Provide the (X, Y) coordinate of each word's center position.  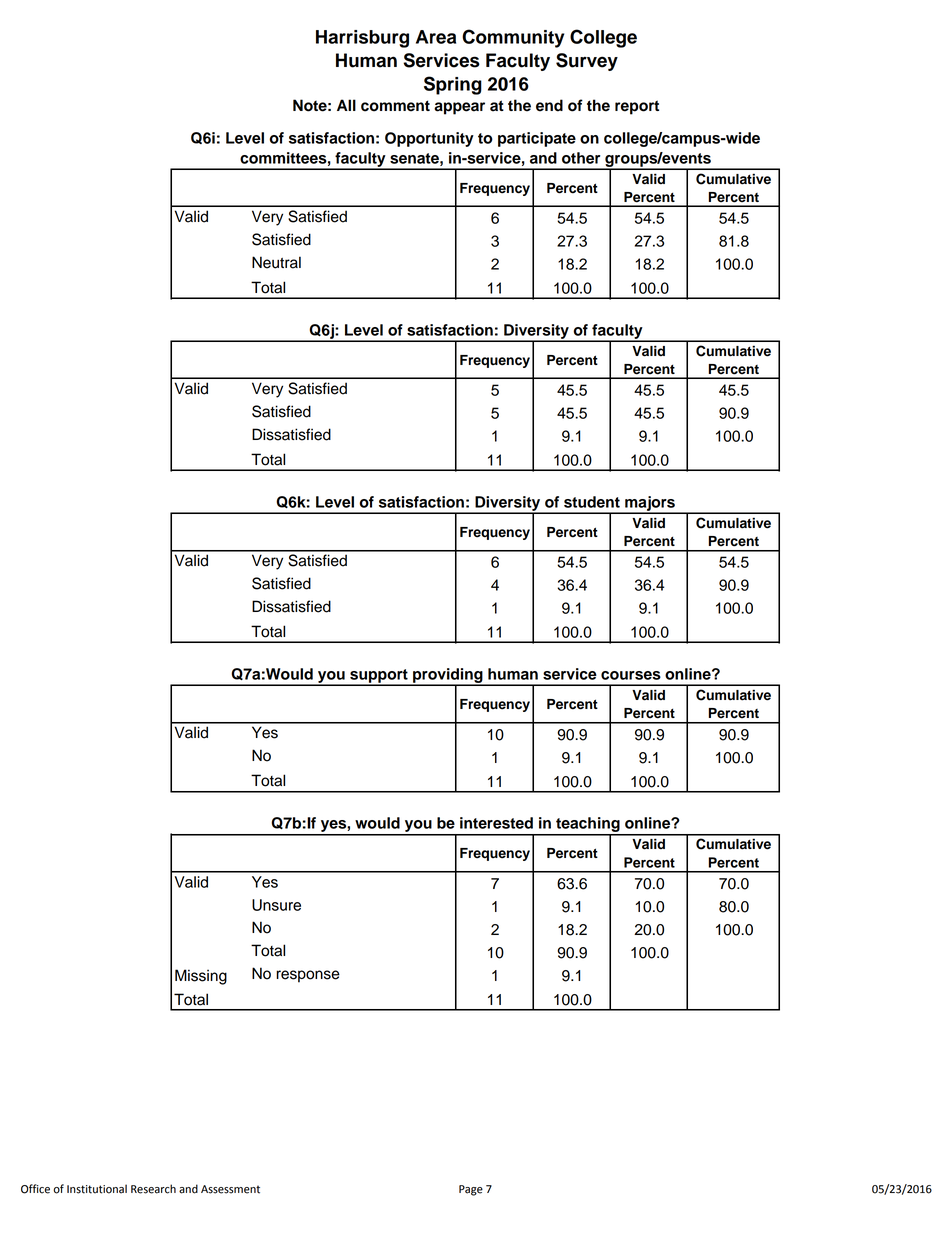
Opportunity (429, 139)
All (346, 105)
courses (631, 675)
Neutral (276, 262)
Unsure (276, 905)
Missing (201, 977)
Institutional (97, 1189)
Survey (587, 62)
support (379, 677)
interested (496, 823)
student (592, 502)
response (308, 976)
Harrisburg (362, 39)
